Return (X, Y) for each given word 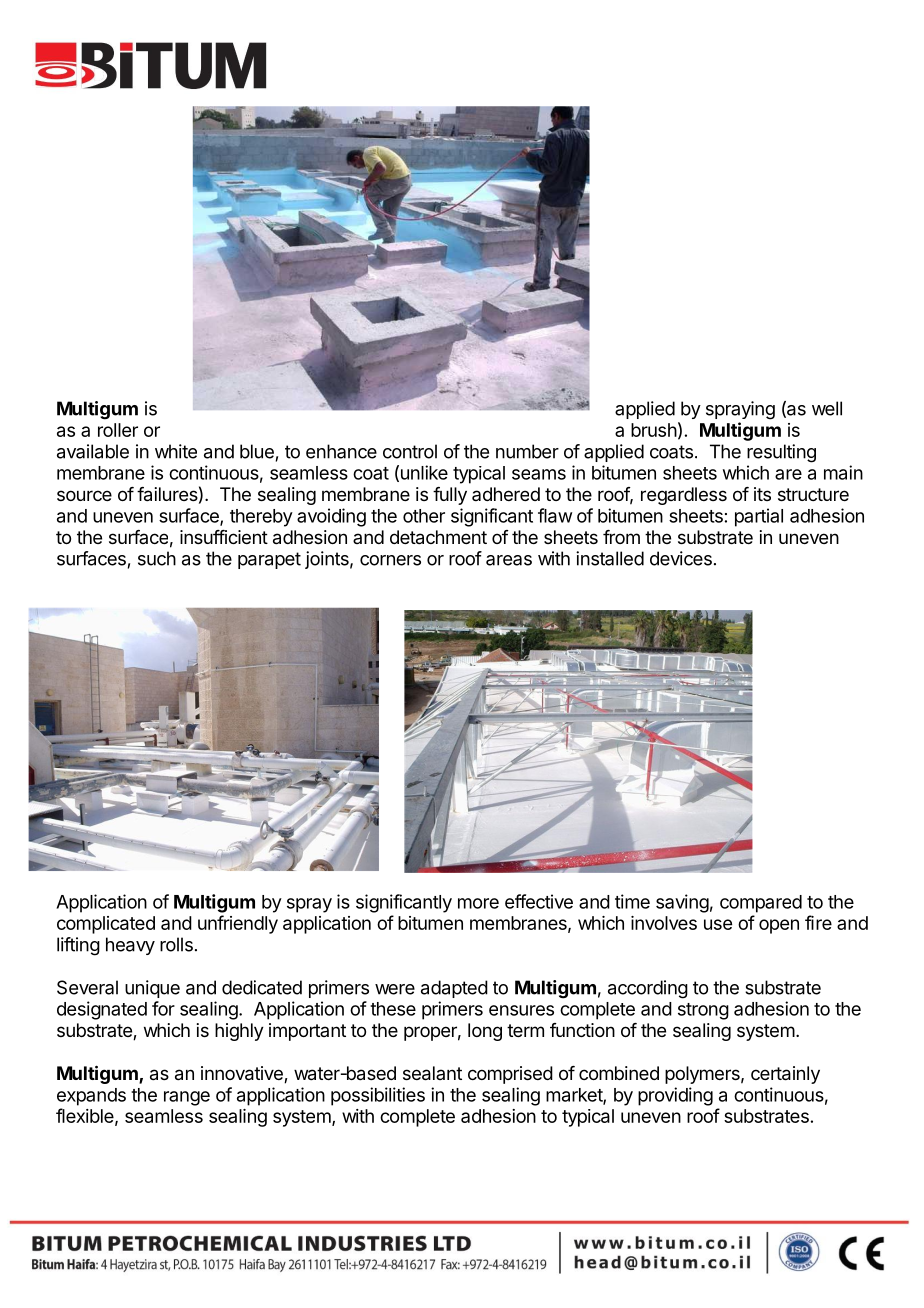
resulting (781, 453)
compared (761, 904)
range (187, 1098)
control (410, 451)
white (176, 451)
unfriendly (238, 924)
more (478, 903)
